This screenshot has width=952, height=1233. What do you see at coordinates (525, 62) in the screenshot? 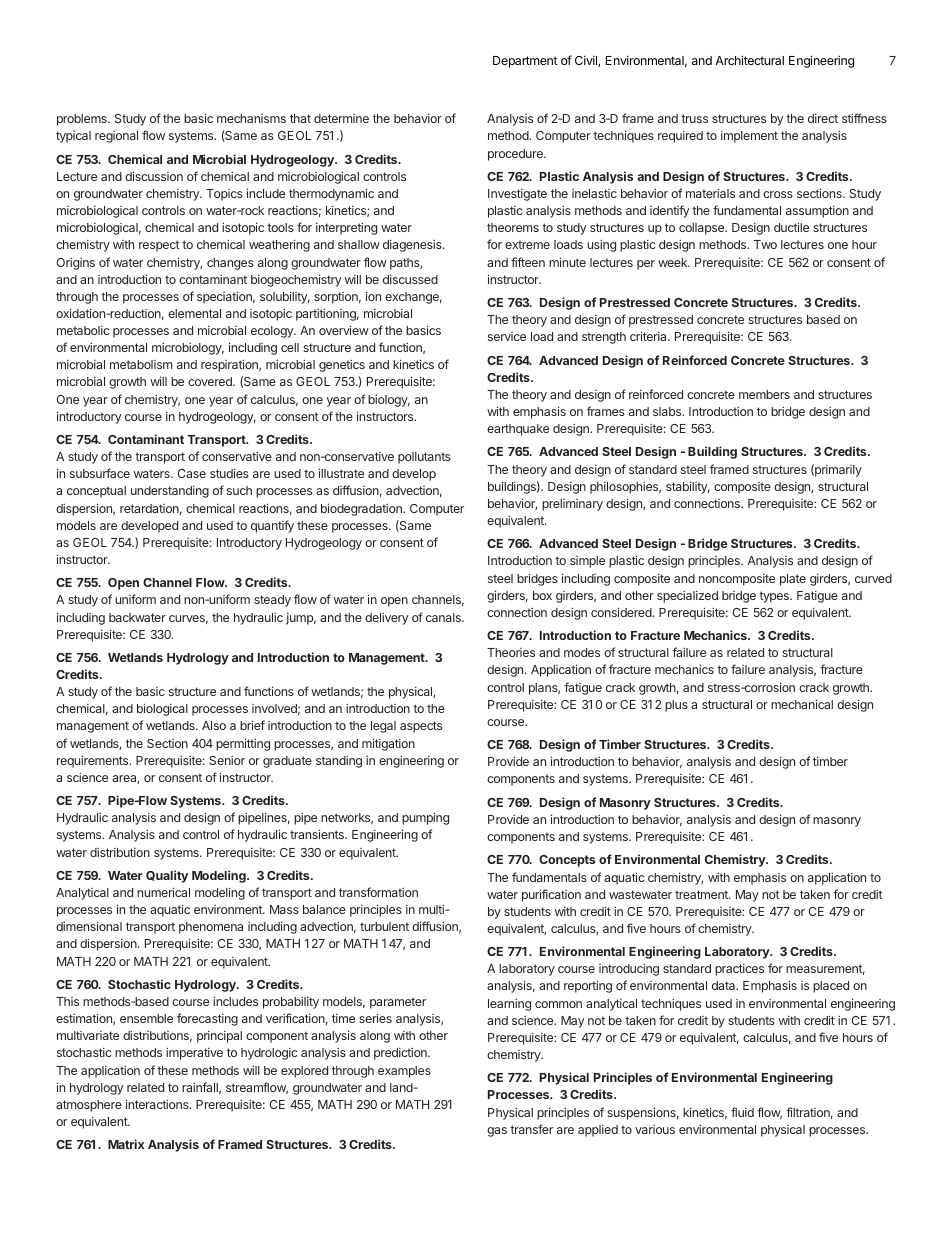
I see `Department` at bounding box center [525, 62].
